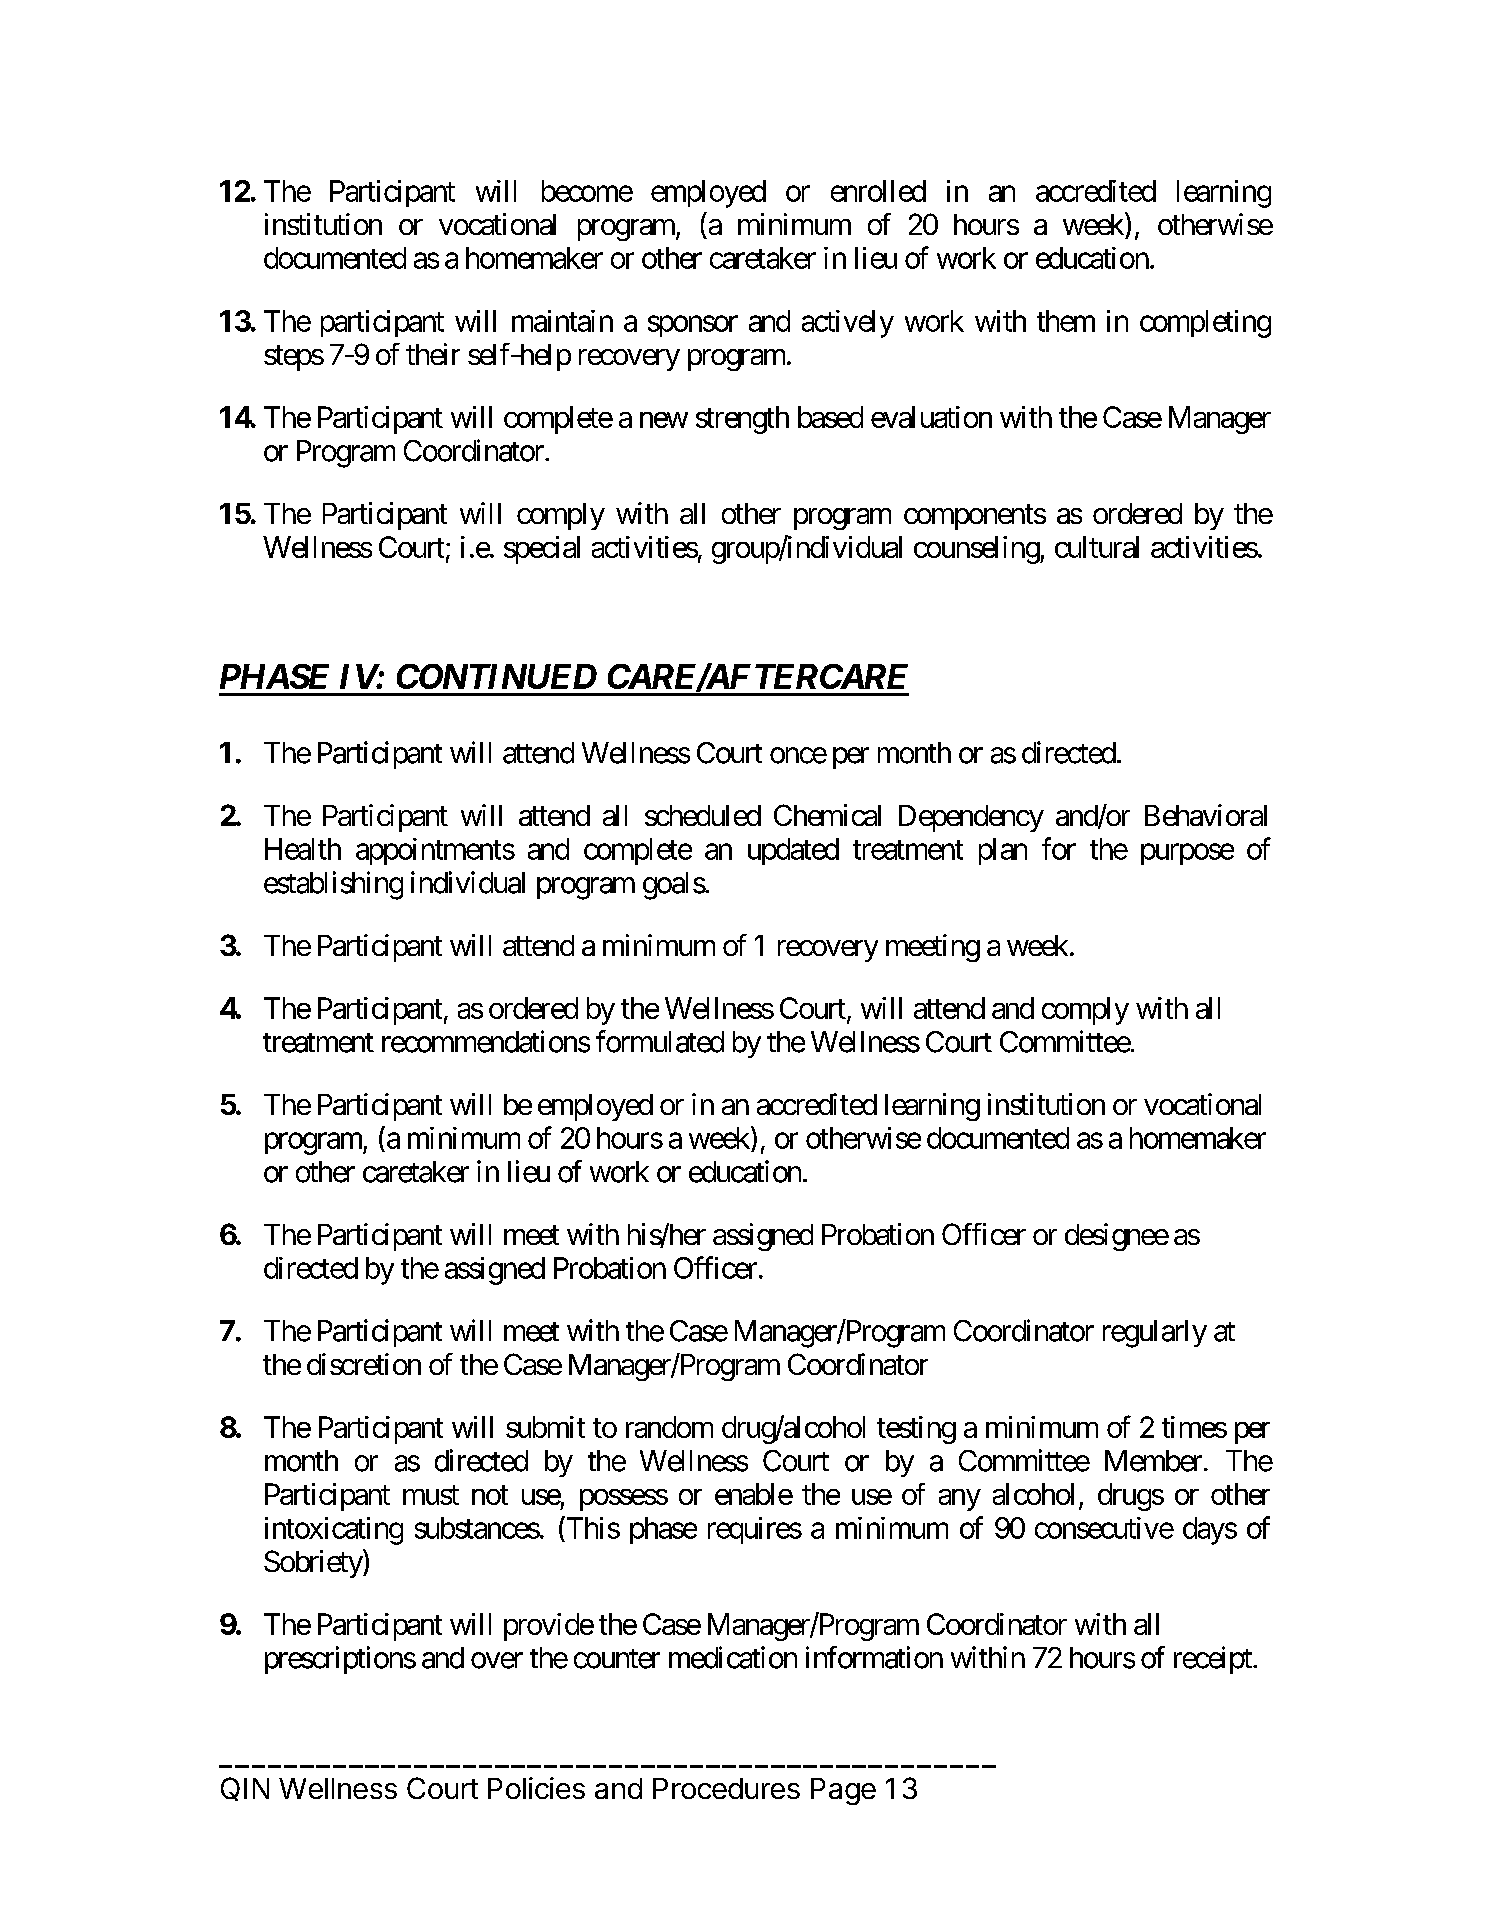  What do you see at coordinates (1153, 1461) in the screenshot?
I see `Member` at bounding box center [1153, 1461].
